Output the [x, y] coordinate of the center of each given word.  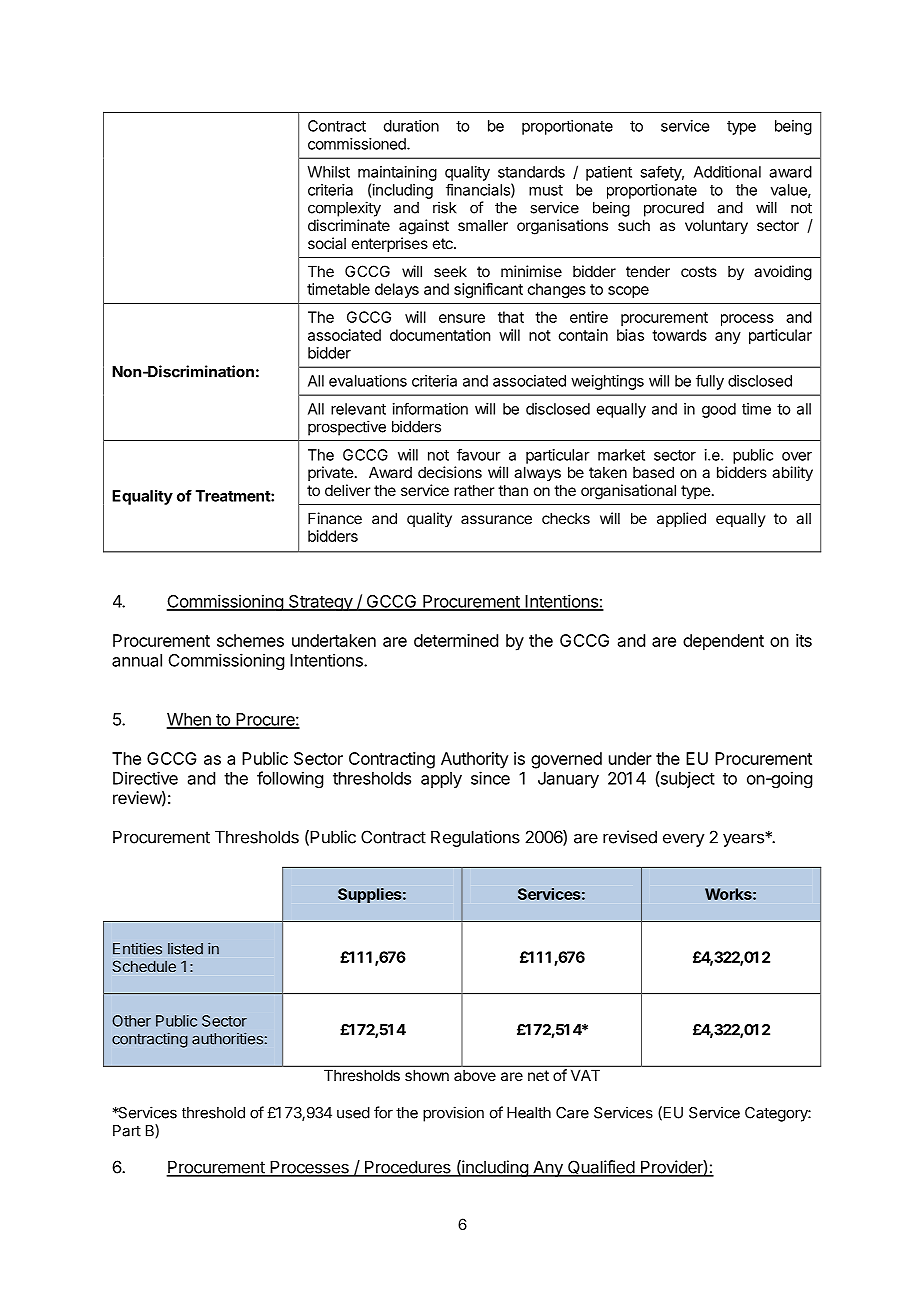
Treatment [234, 496]
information [430, 408]
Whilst [328, 172]
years [744, 839]
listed [185, 949]
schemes [250, 640]
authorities [227, 1038]
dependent [723, 642]
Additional [727, 172]
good [719, 410]
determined [456, 640]
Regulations [475, 838]
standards [531, 172]
